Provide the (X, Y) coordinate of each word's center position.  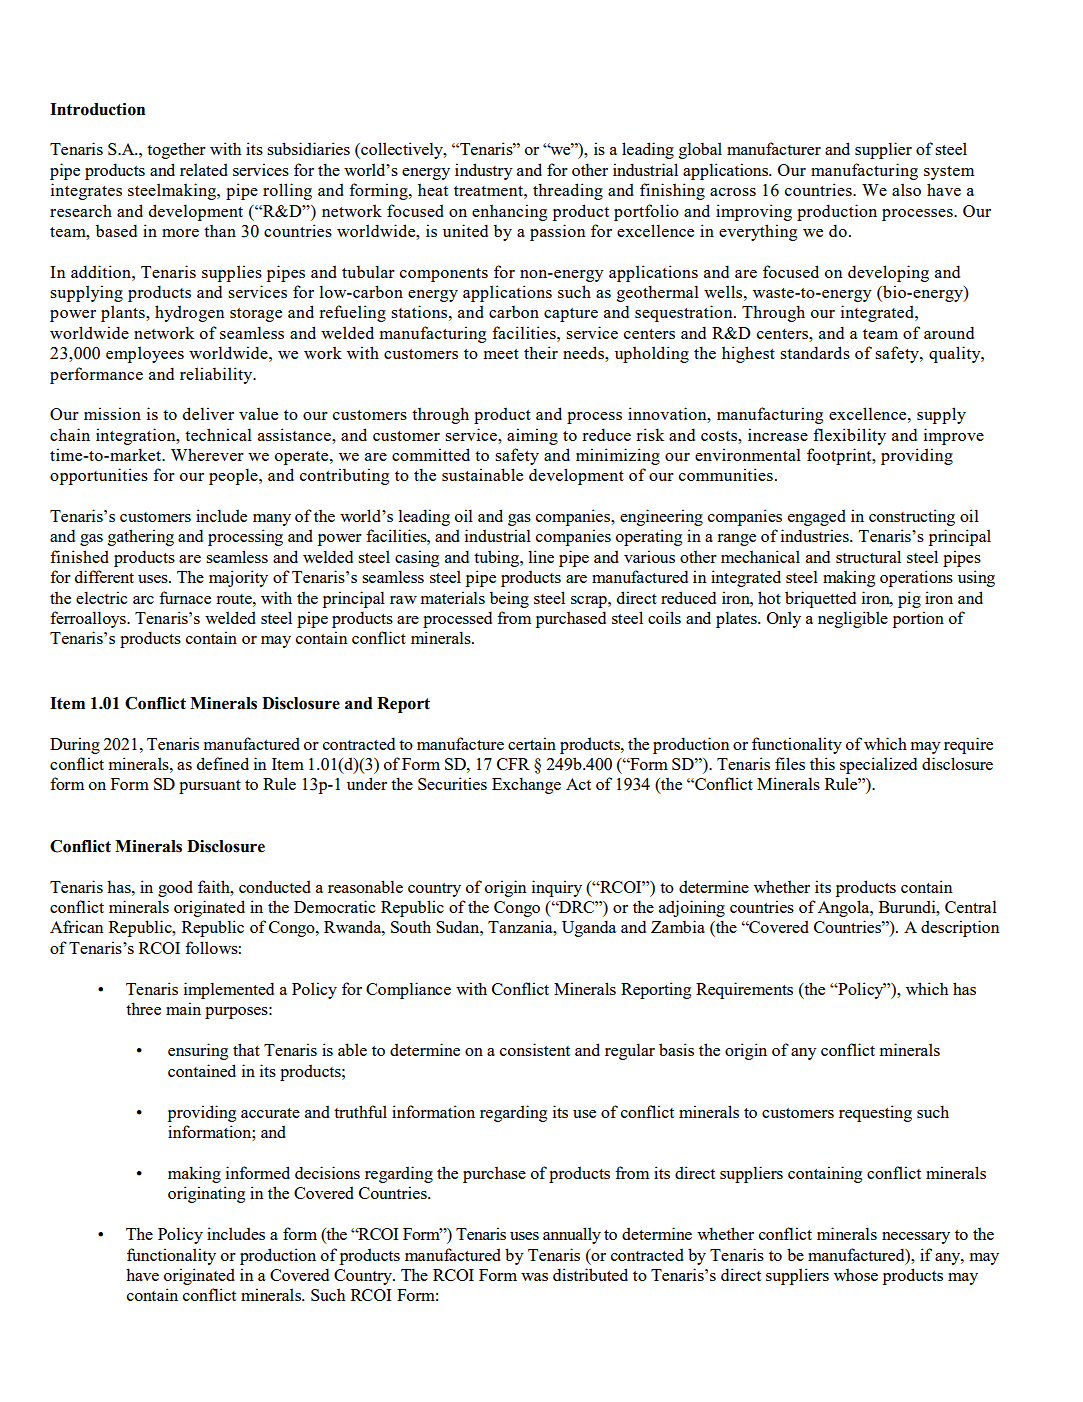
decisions (327, 1172)
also (906, 189)
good (175, 888)
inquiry (557, 888)
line (541, 556)
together (176, 150)
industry (484, 171)
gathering (141, 537)
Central (971, 906)
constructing (912, 517)
